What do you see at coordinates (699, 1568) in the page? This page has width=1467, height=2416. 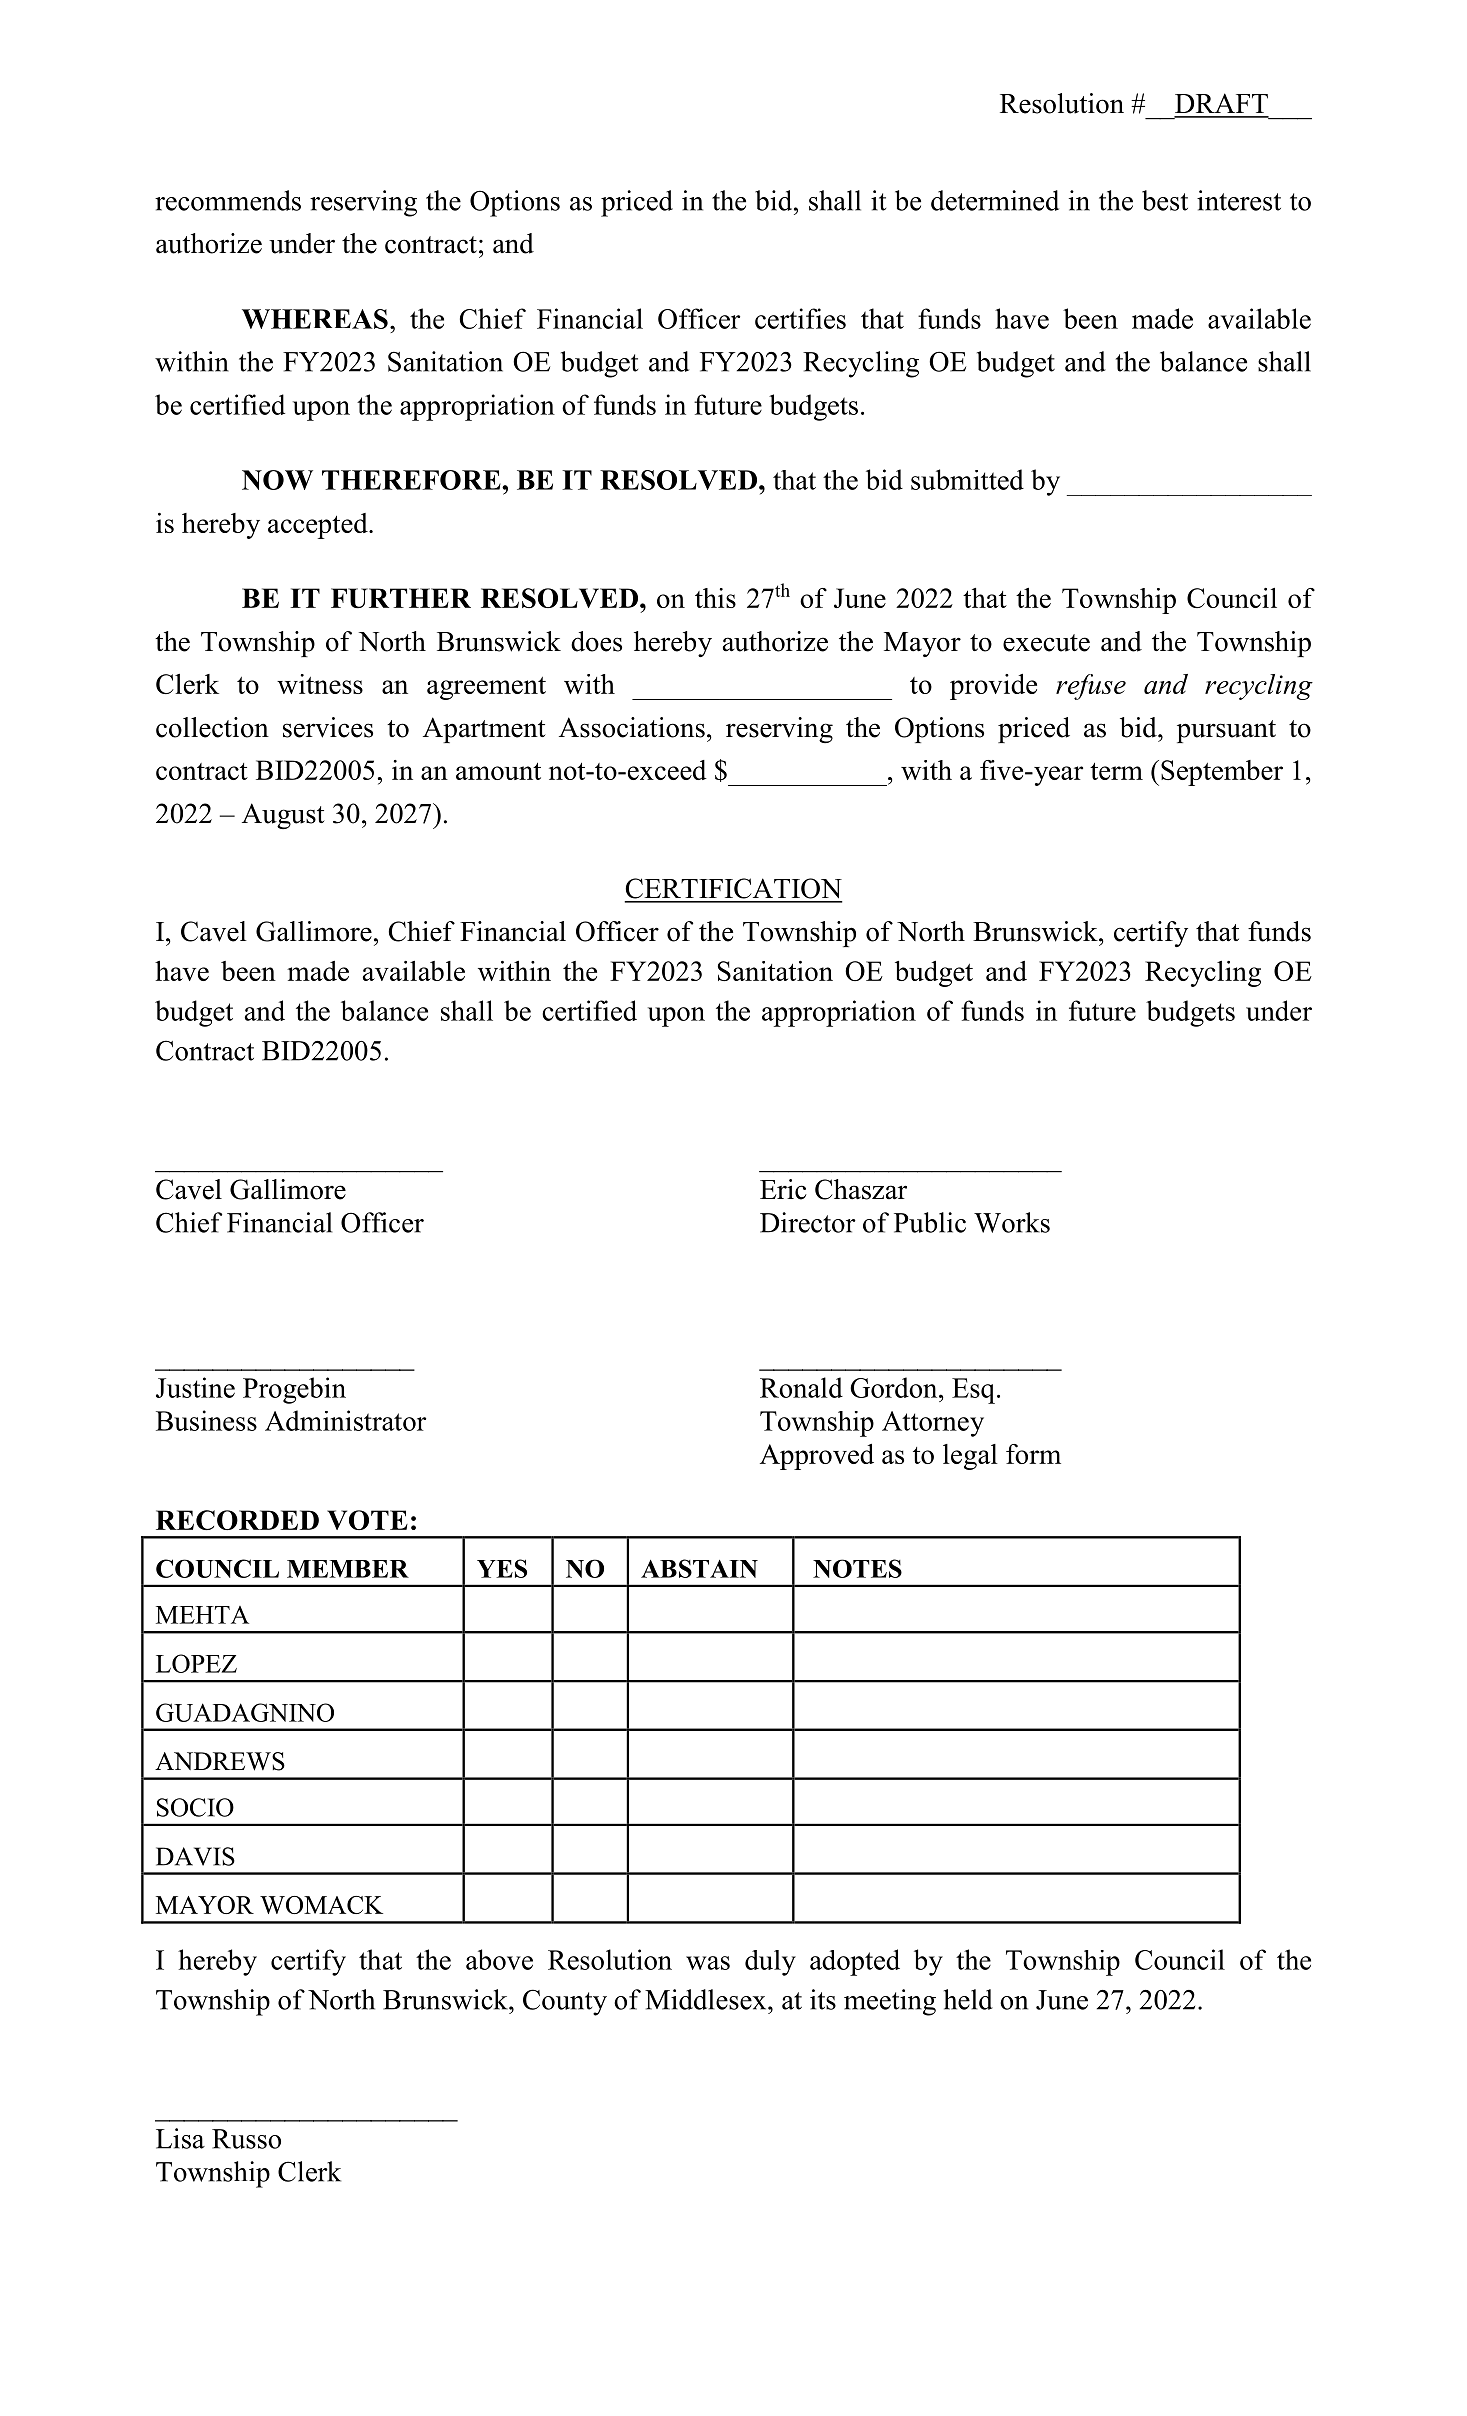 I see `ABSTAIN` at bounding box center [699, 1568].
